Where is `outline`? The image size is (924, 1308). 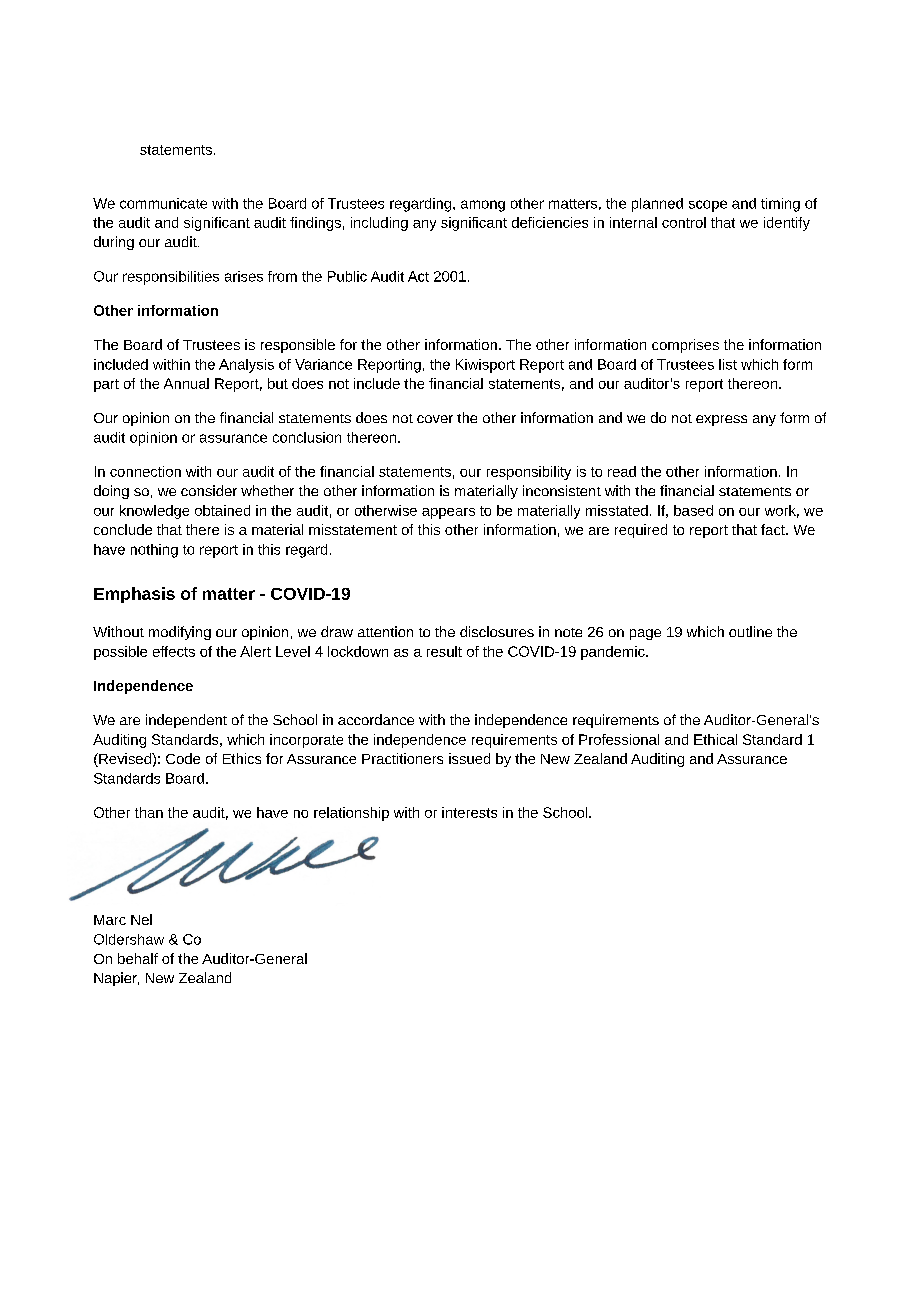 outline is located at coordinates (750, 631).
